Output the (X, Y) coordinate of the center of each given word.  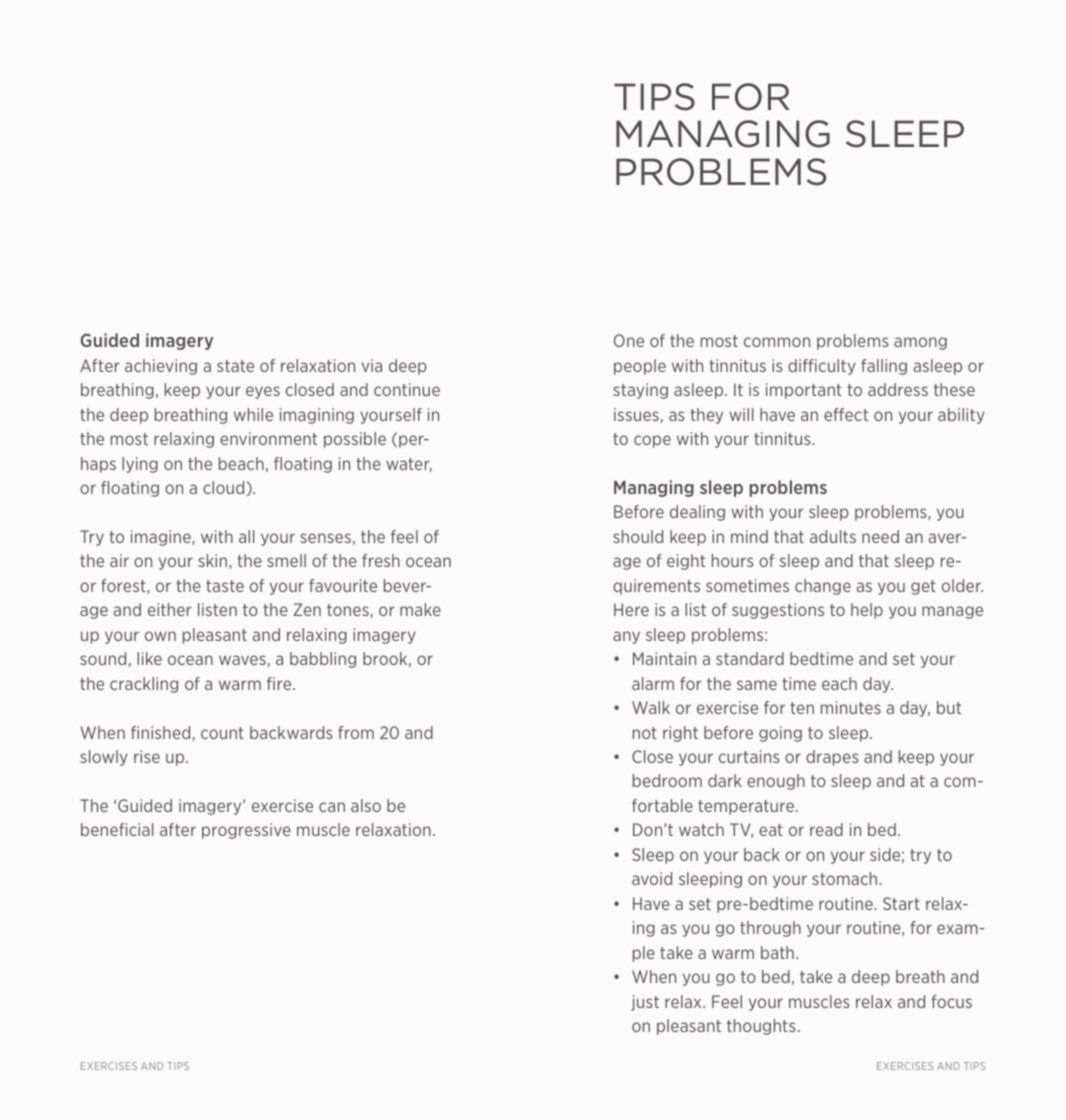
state (235, 366)
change (823, 587)
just (645, 1003)
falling (884, 367)
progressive (246, 831)
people (640, 367)
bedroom (667, 780)
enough (776, 782)
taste (225, 586)
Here (631, 609)
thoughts (761, 1027)
